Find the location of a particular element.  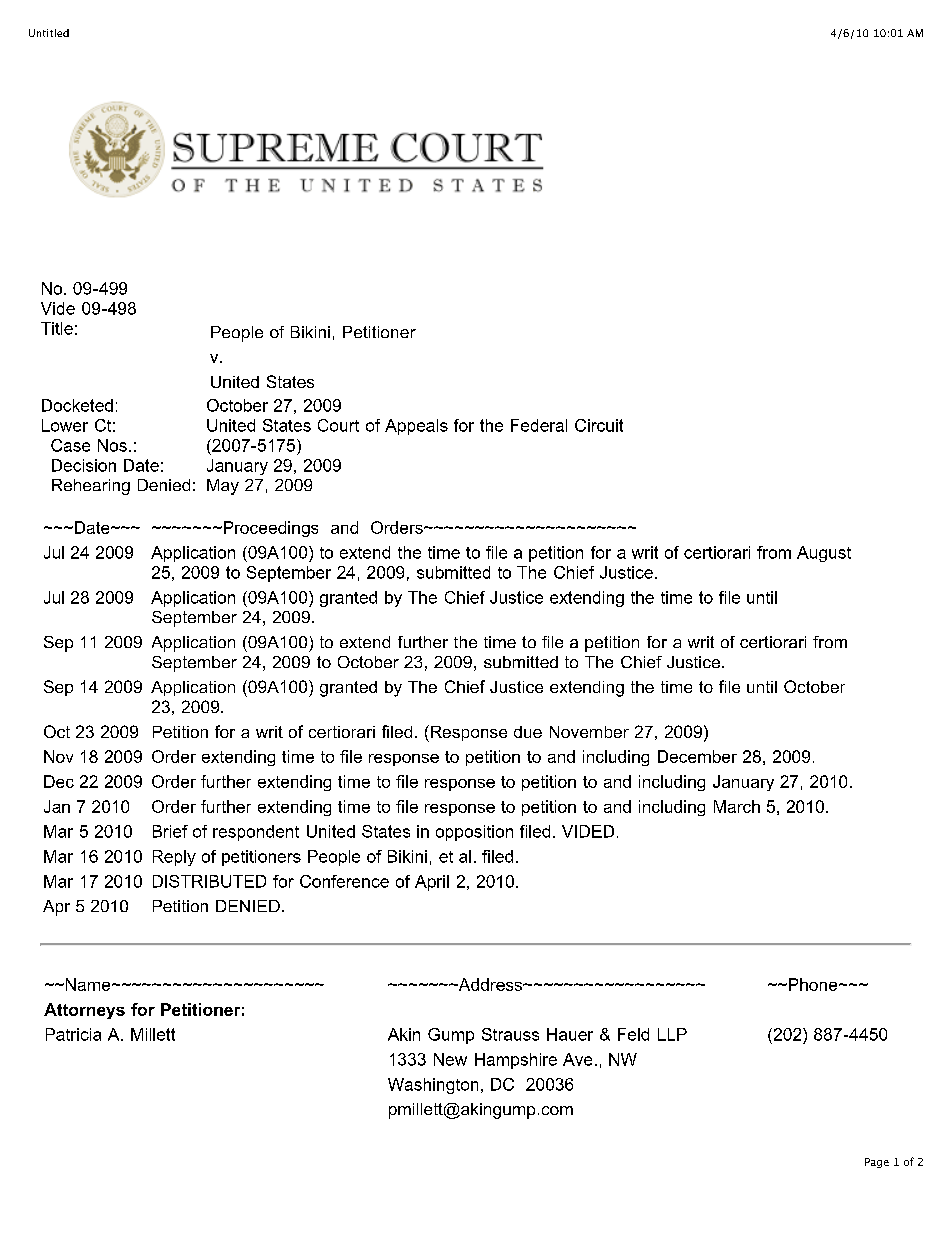

Circuit is located at coordinates (599, 425).
